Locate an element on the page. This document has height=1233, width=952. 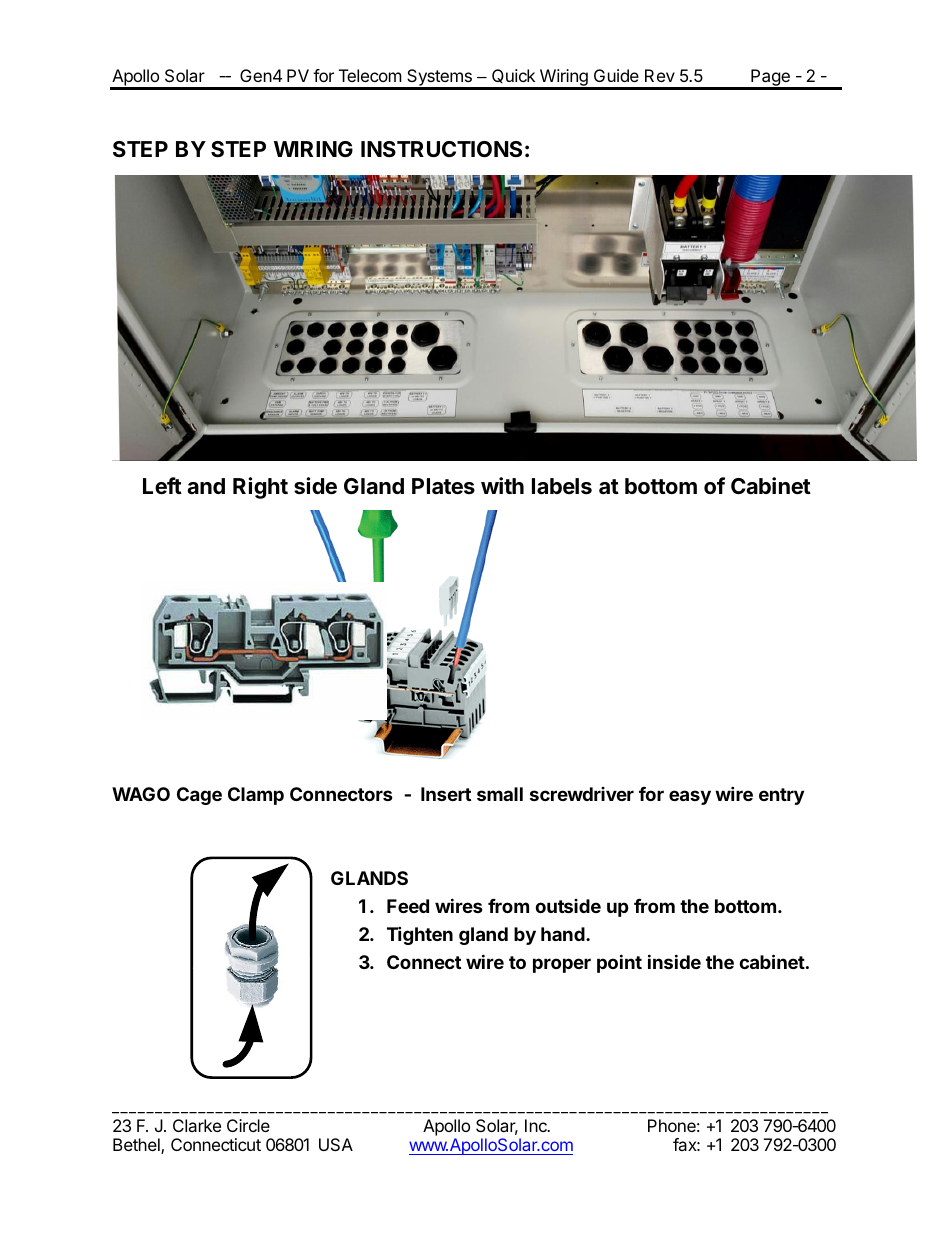
Plates is located at coordinates (443, 486).
